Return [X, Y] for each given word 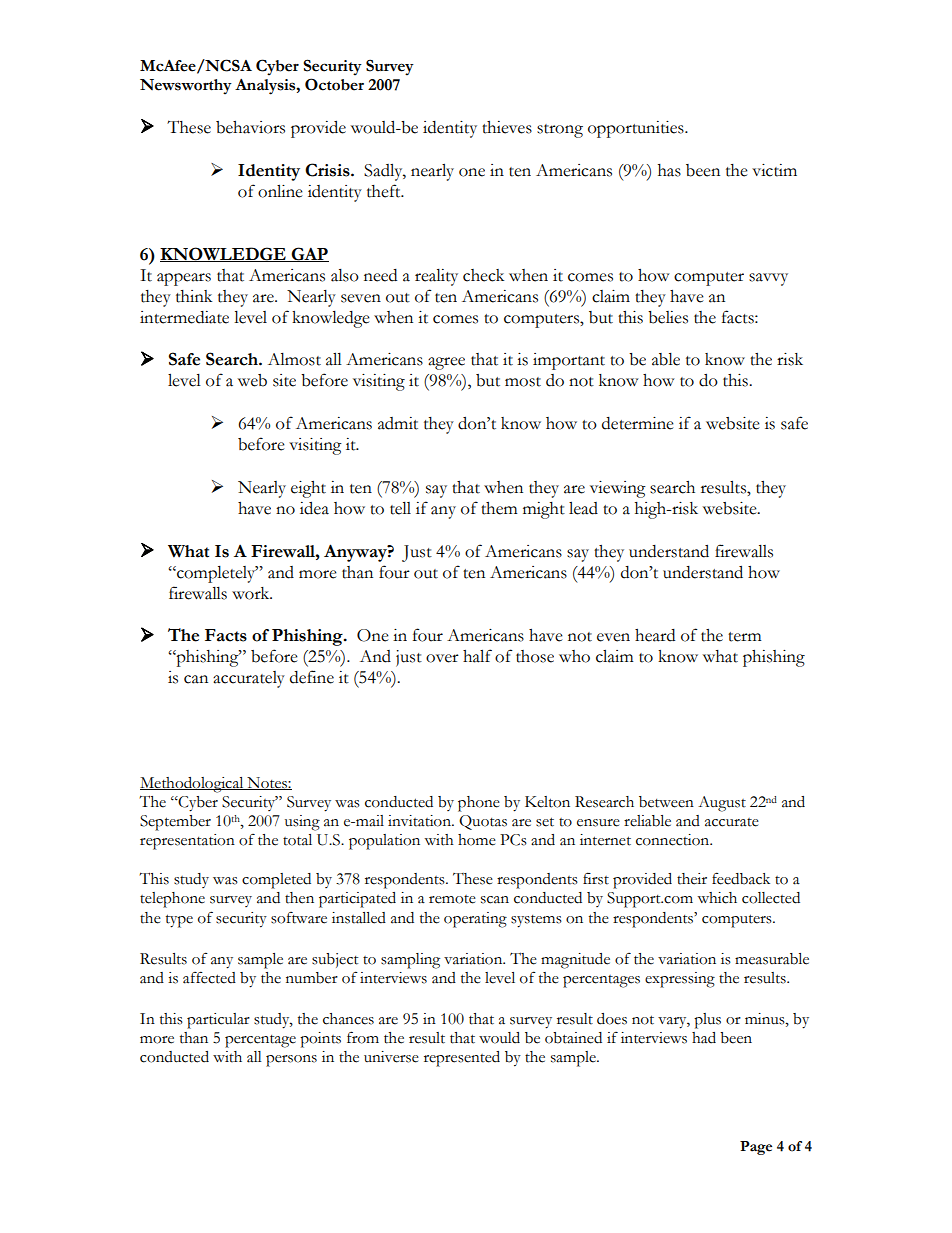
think [194, 296]
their [692, 879]
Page [756, 1148]
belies [668, 317]
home [477, 840]
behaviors [250, 127]
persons [291, 1061]
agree [446, 363]
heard [655, 635]
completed [276, 881]
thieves [507, 127]
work [252, 593]
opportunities [637, 129]
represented [462, 1059]
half [477, 656]
